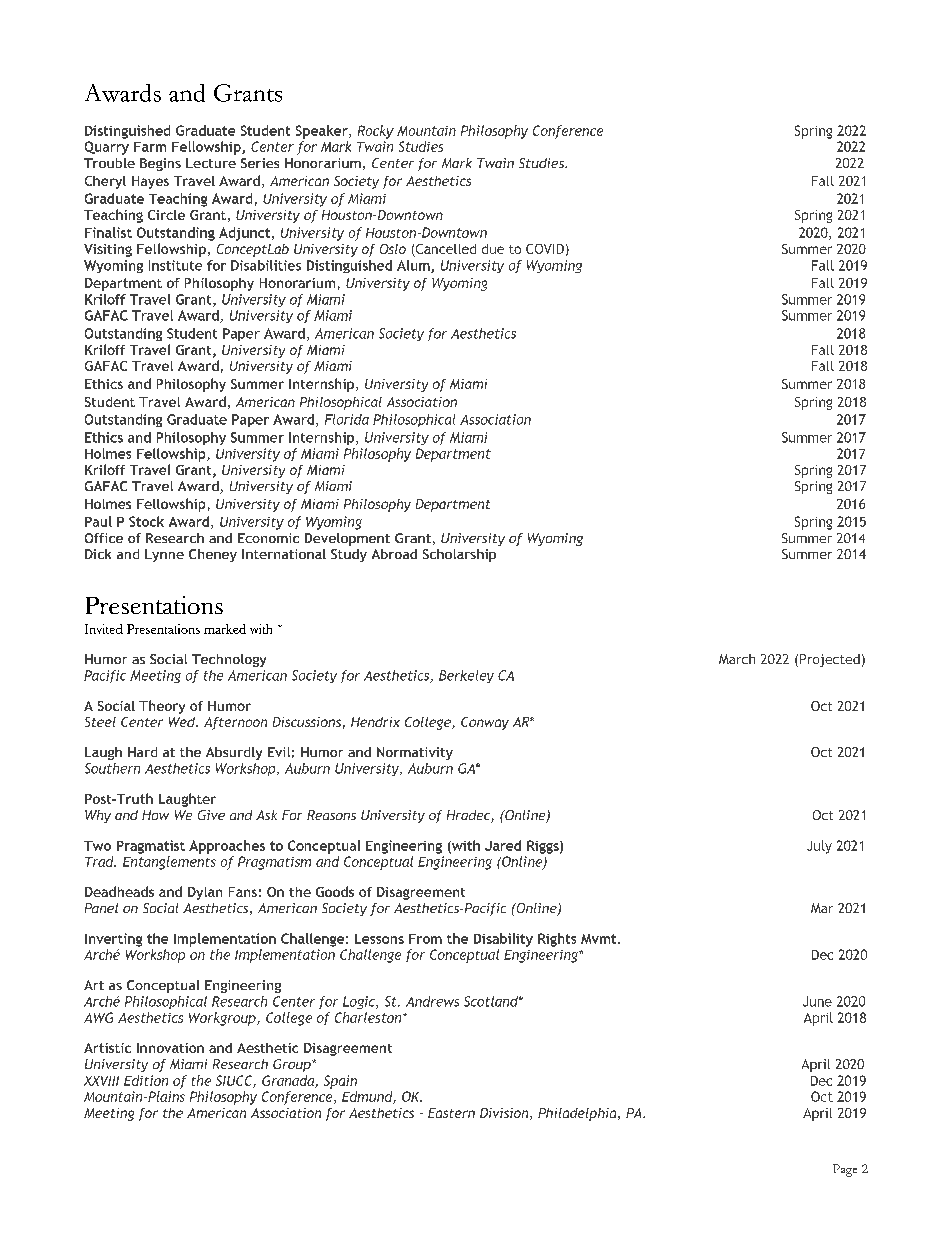 This document has height=1233, width=952. What do you see at coordinates (211, 163) in the document?
I see `Lecture` at bounding box center [211, 163].
